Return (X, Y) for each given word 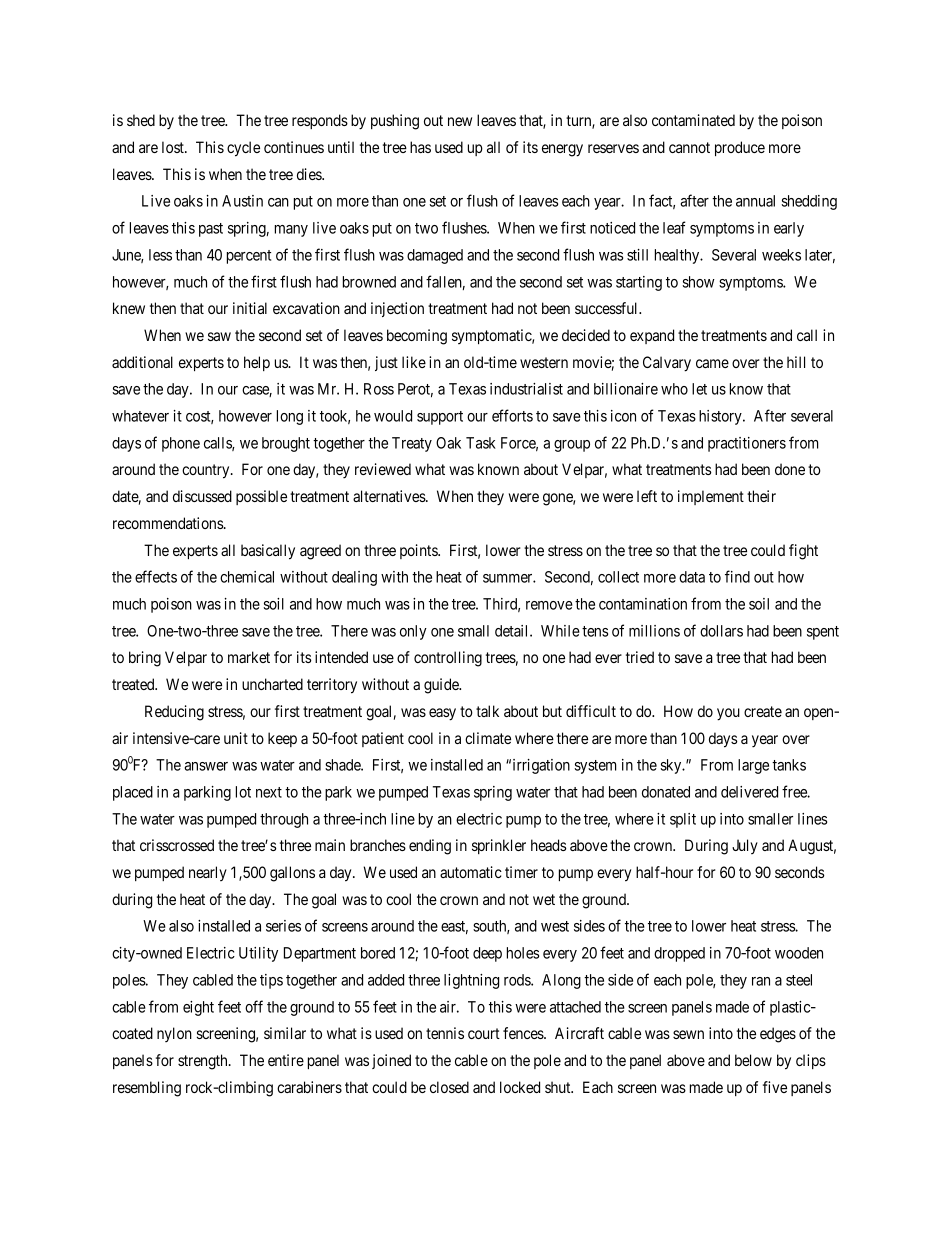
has (420, 147)
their (761, 496)
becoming (417, 337)
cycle (243, 149)
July (745, 846)
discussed (202, 496)
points (419, 551)
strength (204, 1062)
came (712, 363)
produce (740, 148)
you (728, 714)
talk (487, 711)
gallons (292, 874)
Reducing (174, 713)
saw (219, 336)
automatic (471, 872)
